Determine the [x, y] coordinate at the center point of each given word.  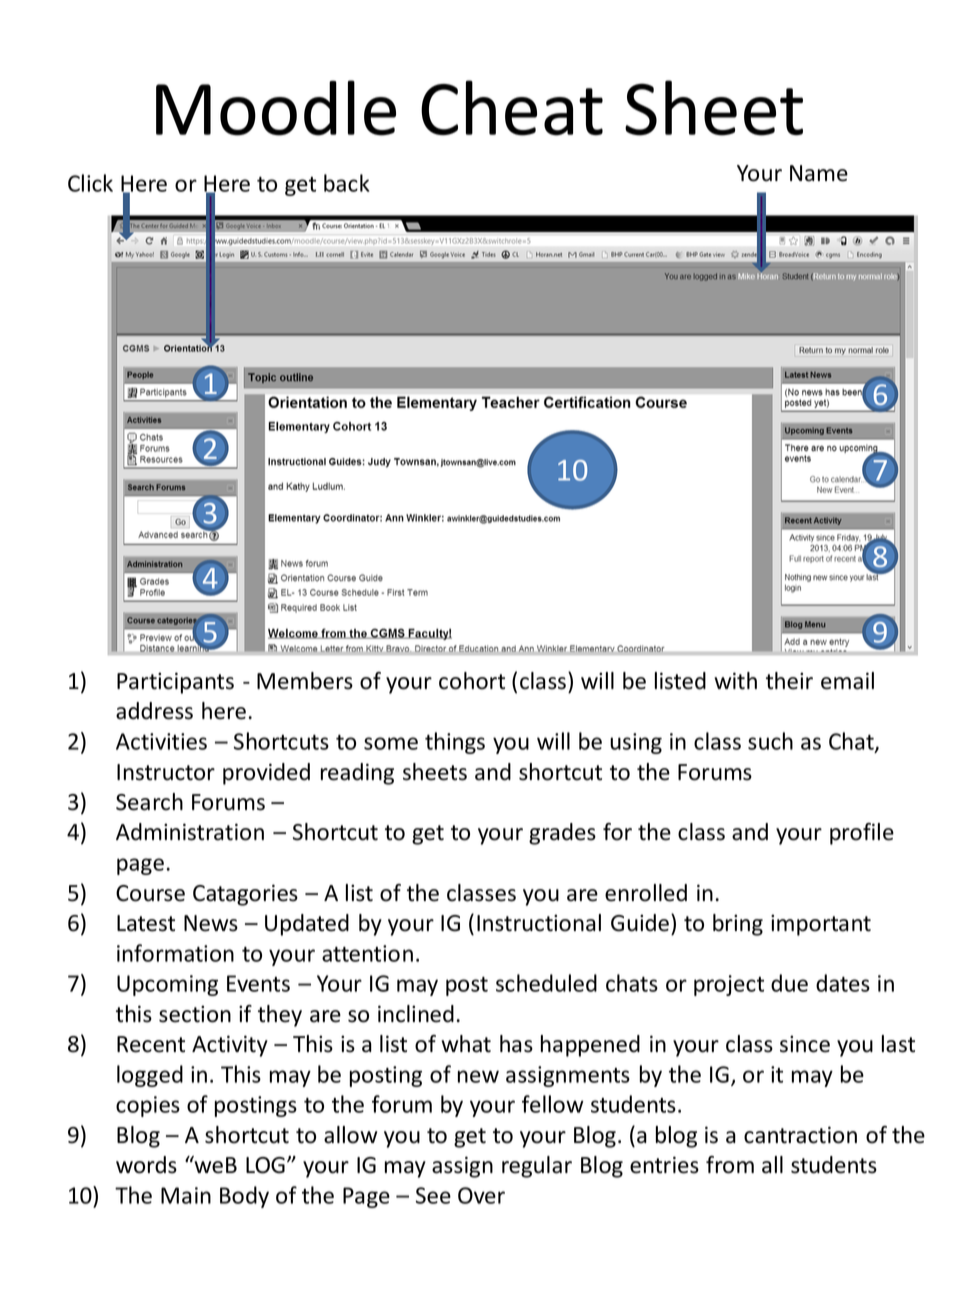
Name [819, 173]
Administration [190, 832]
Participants [175, 683]
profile [862, 834]
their [789, 681]
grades [562, 834]
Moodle [276, 108]
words [146, 1165]
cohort [472, 681]
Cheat [512, 108]
